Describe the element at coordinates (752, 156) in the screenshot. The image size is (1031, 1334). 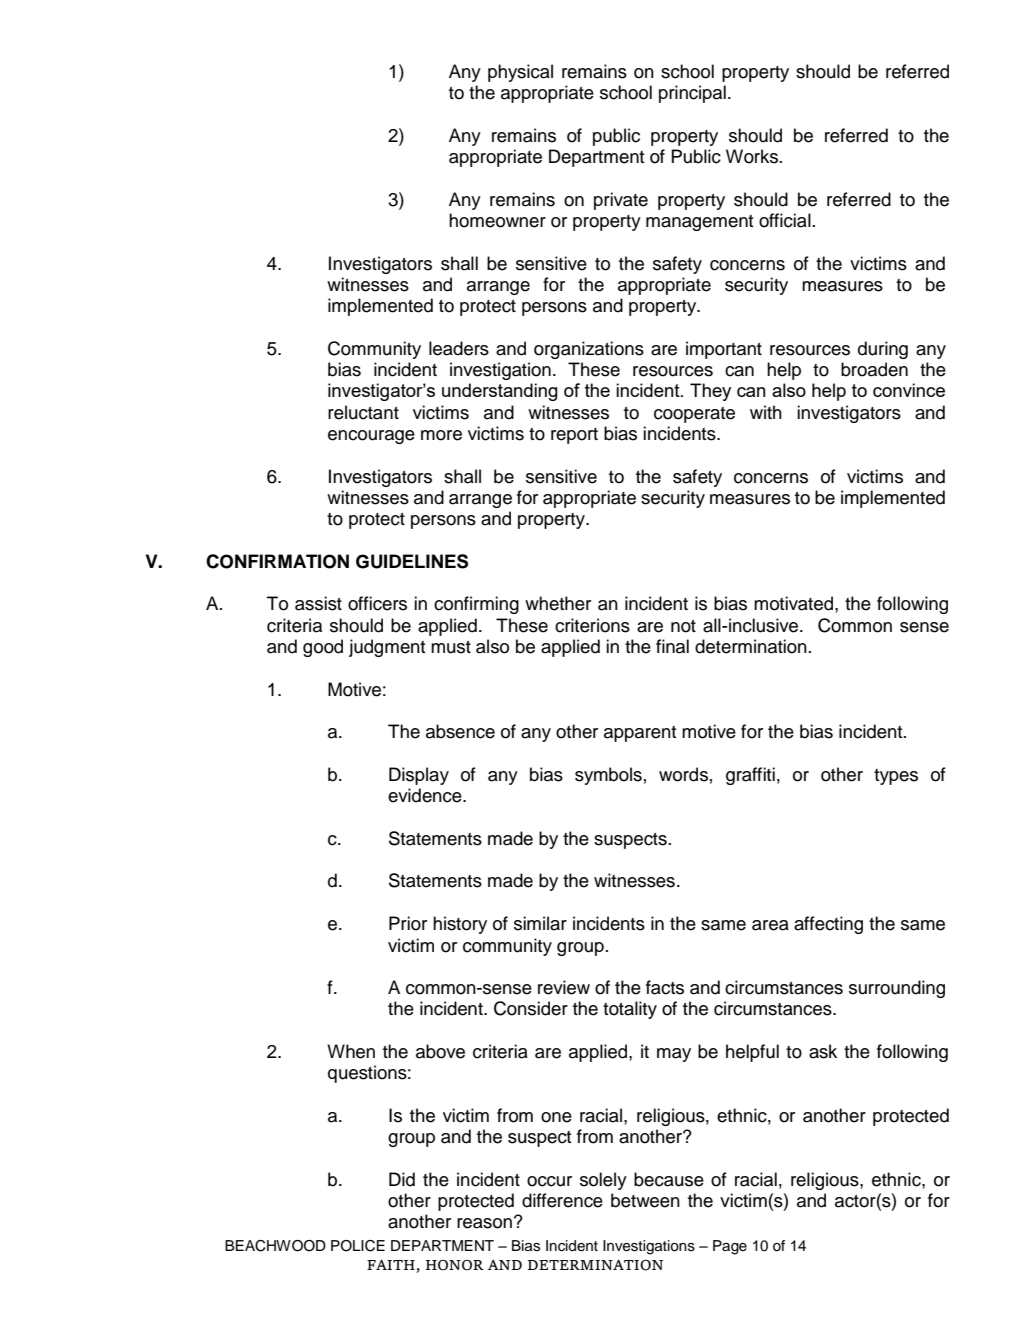
I see `Works` at that location.
